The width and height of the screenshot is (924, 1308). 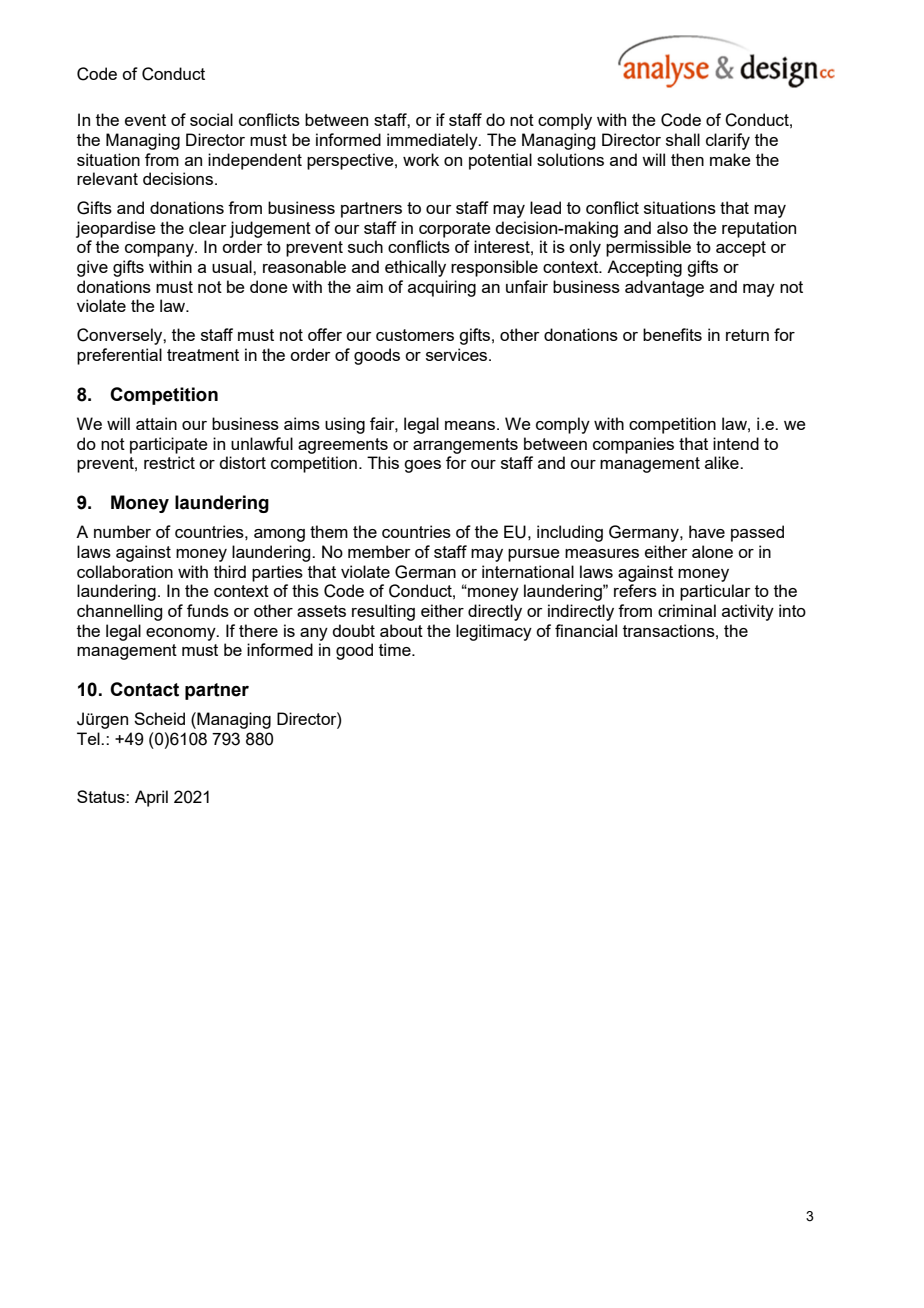 I want to click on social, so click(x=211, y=119).
